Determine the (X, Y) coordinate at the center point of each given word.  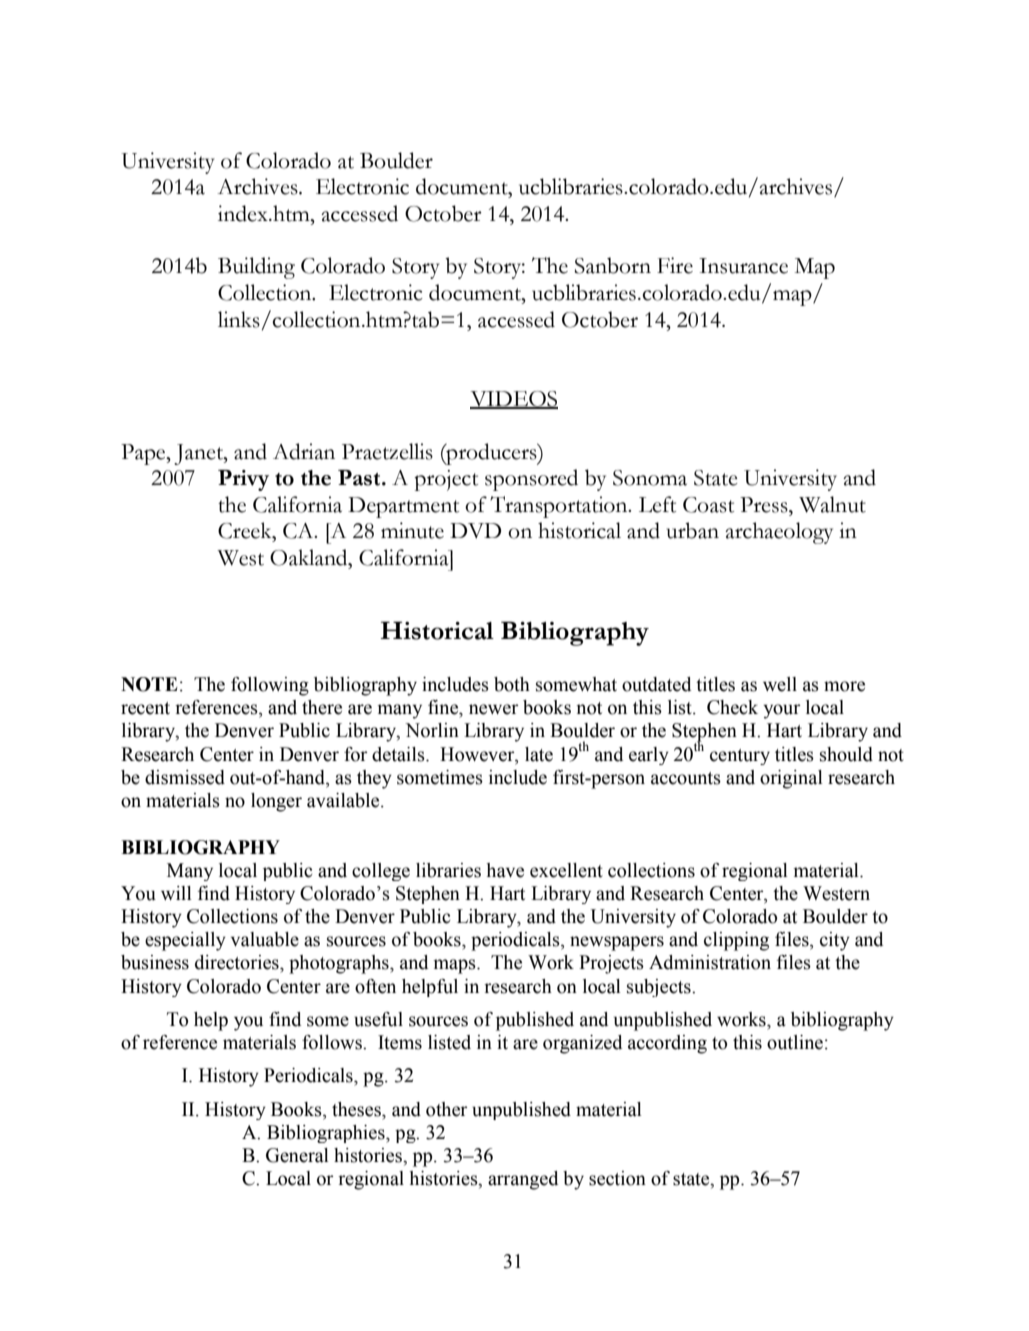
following (270, 686)
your (782, 711)
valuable (265, 939)
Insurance (743, 266)
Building (256, 268)
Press (765, 505)
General (297, 1155)
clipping (736, 941)
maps (456, 966)
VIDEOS (514, 400)
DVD (475, 531)
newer (494, 709)
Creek (246, 530)
